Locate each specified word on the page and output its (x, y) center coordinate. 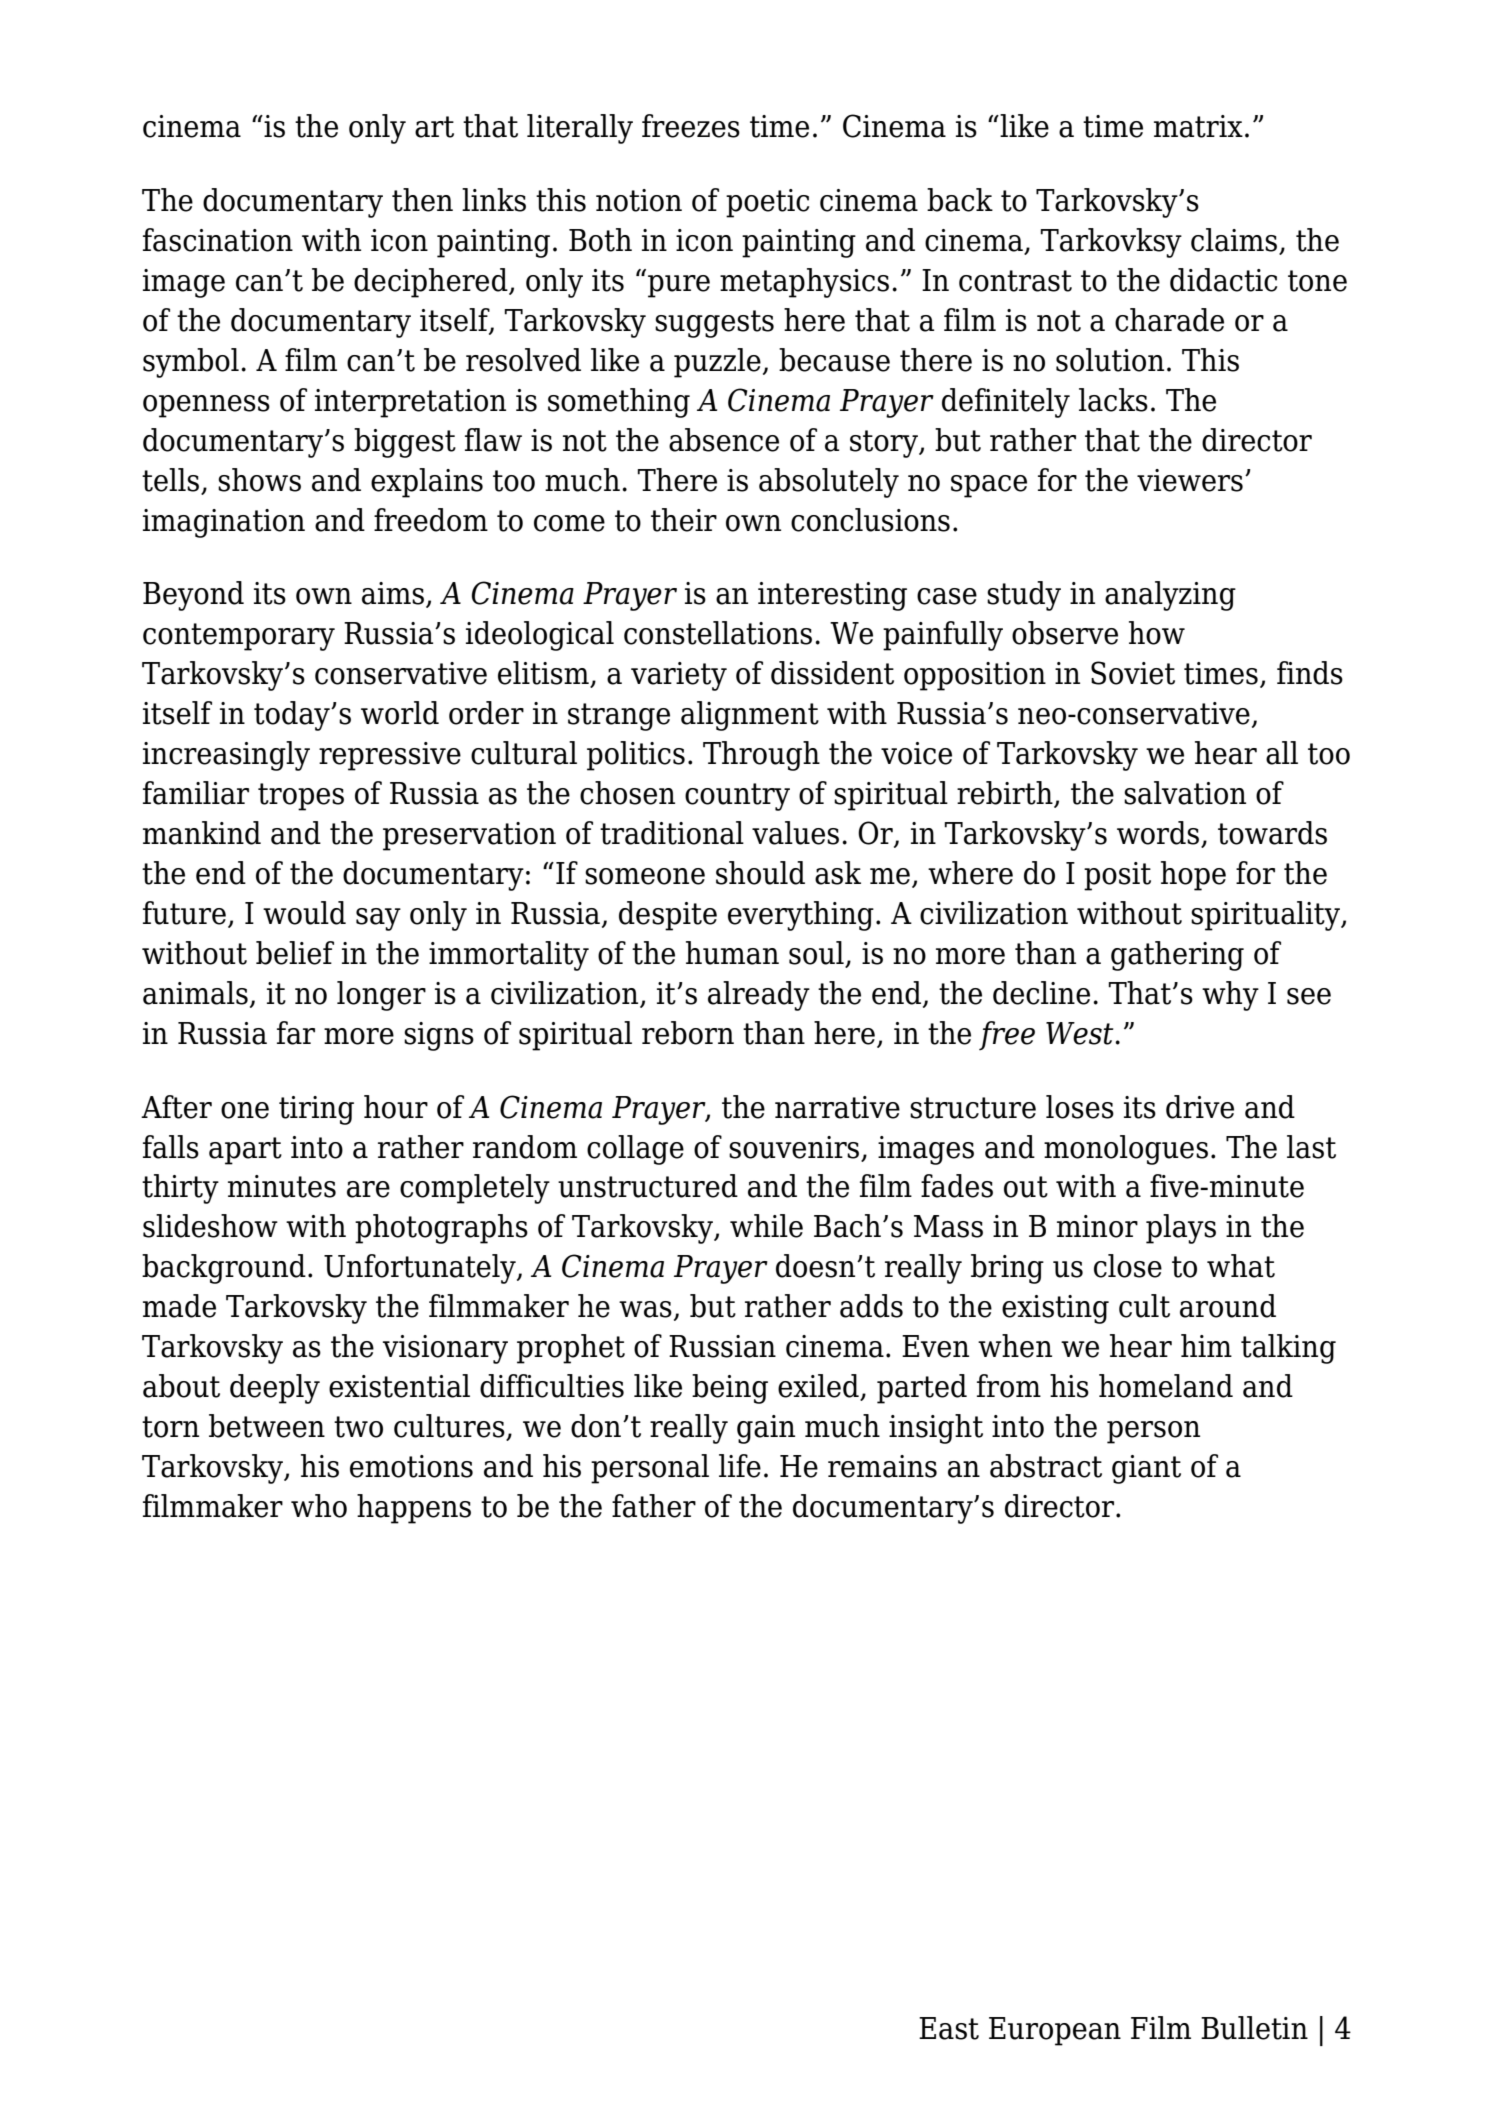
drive (1200, 1107)
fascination (218, 240)
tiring (316, 1110)
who (319, 1506)
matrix (1198, 126)
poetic (767, 203)
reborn (688, 1033)
